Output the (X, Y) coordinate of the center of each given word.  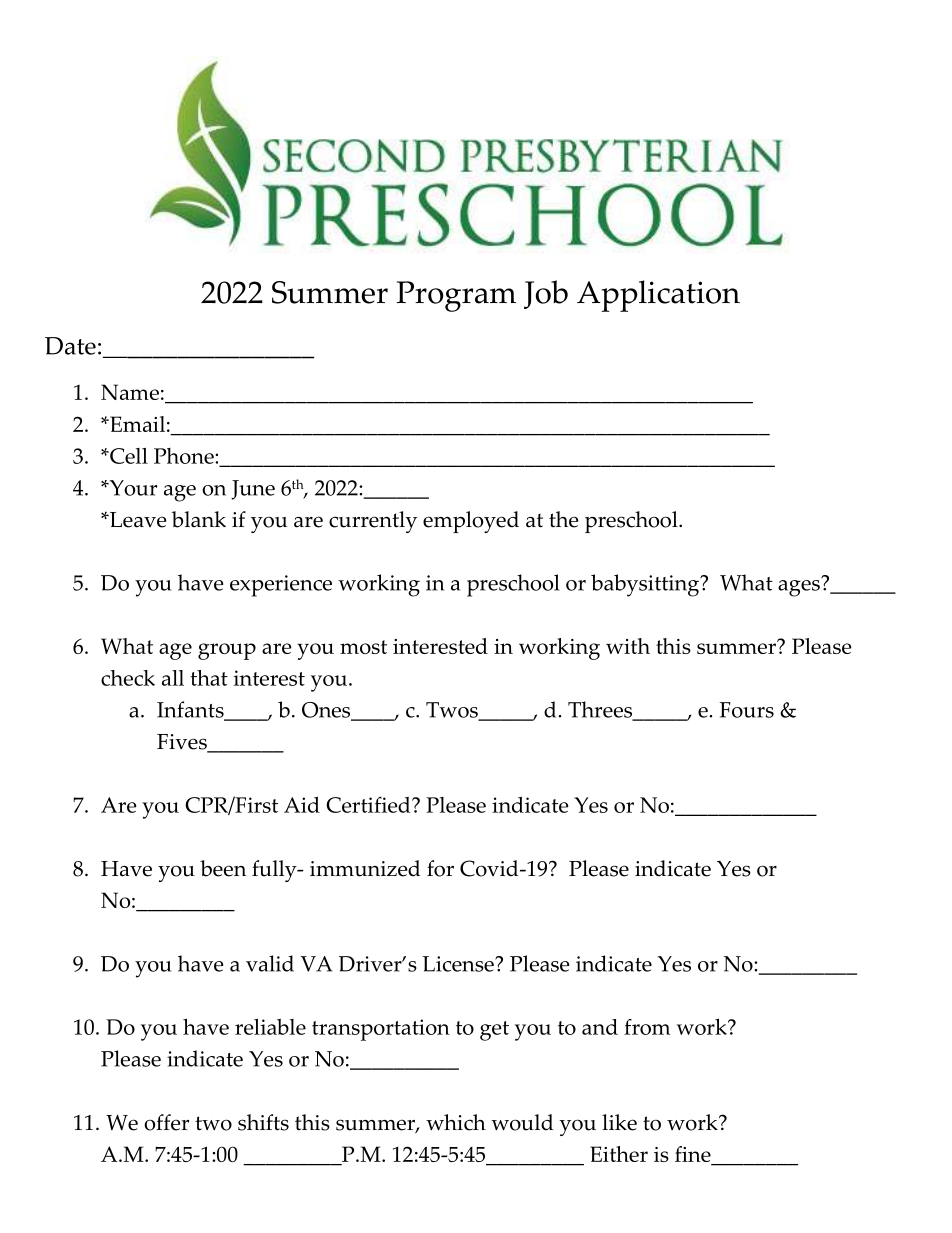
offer (166, 1122)
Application (658, 296)
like (619, 1122)
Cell (128, 455)
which (456, 1122)
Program (456, 296)
